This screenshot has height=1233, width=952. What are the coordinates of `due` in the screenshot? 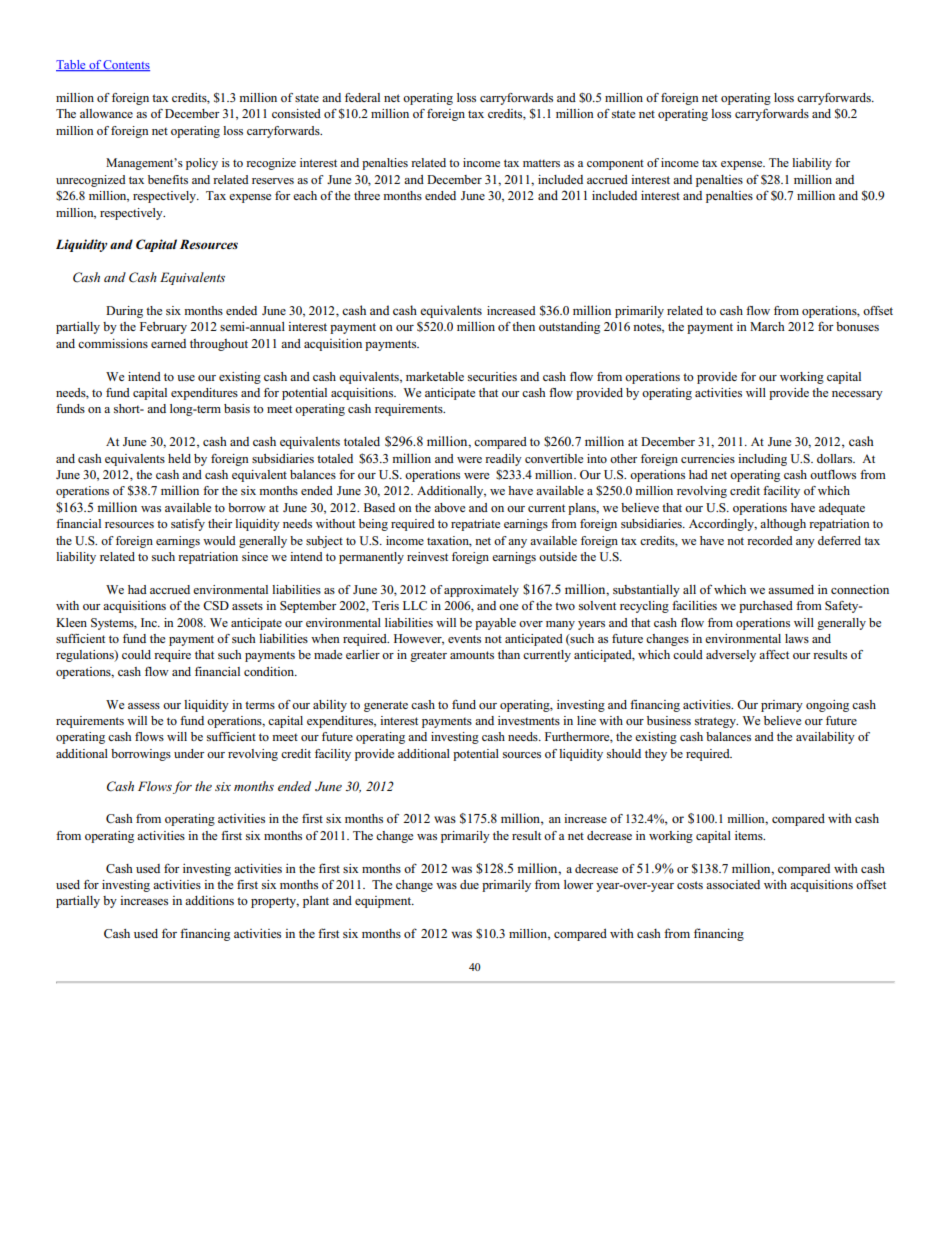 It's located at (469, 884).
